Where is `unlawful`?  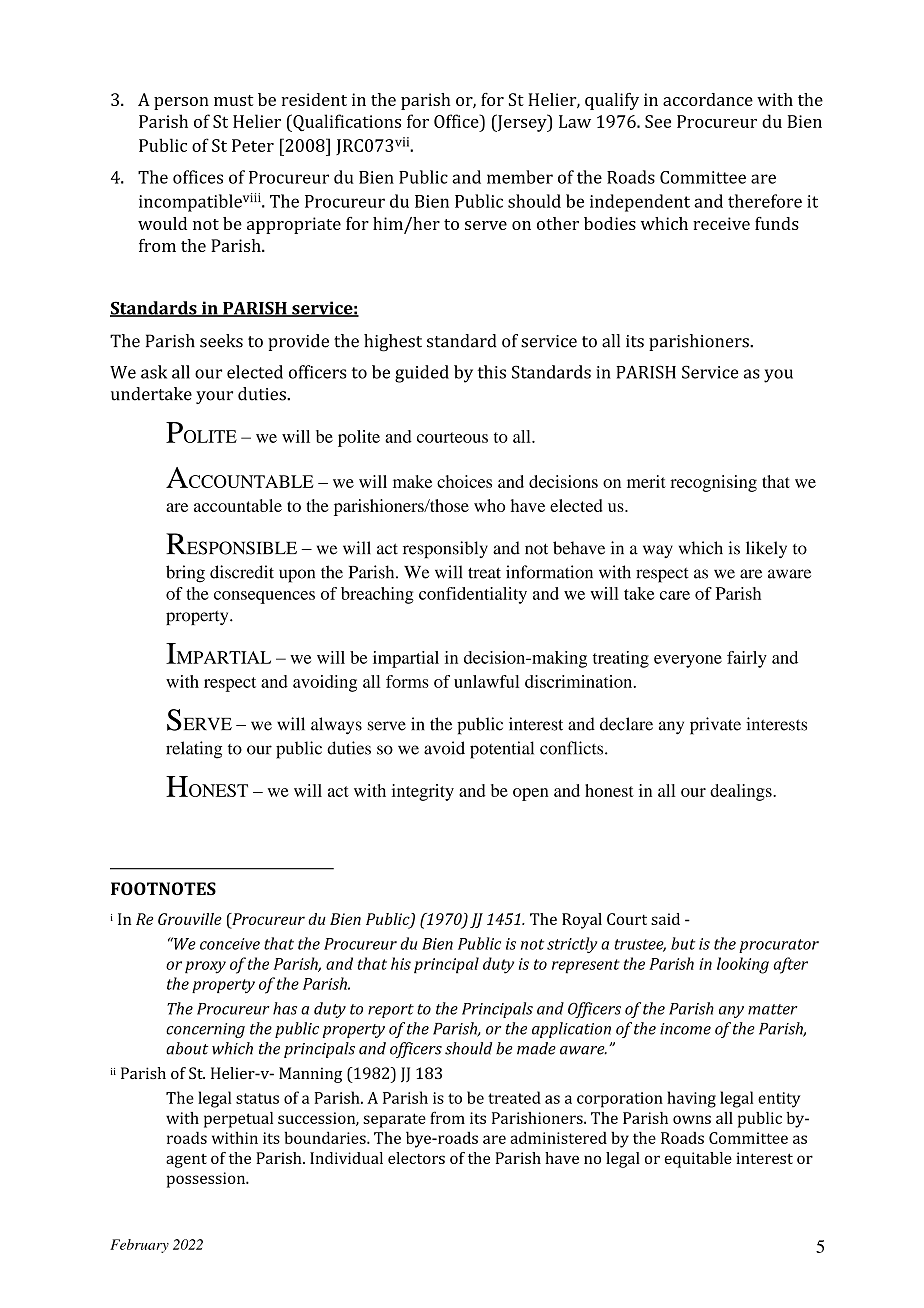
unlawful is located at coordinates (487, 681).
